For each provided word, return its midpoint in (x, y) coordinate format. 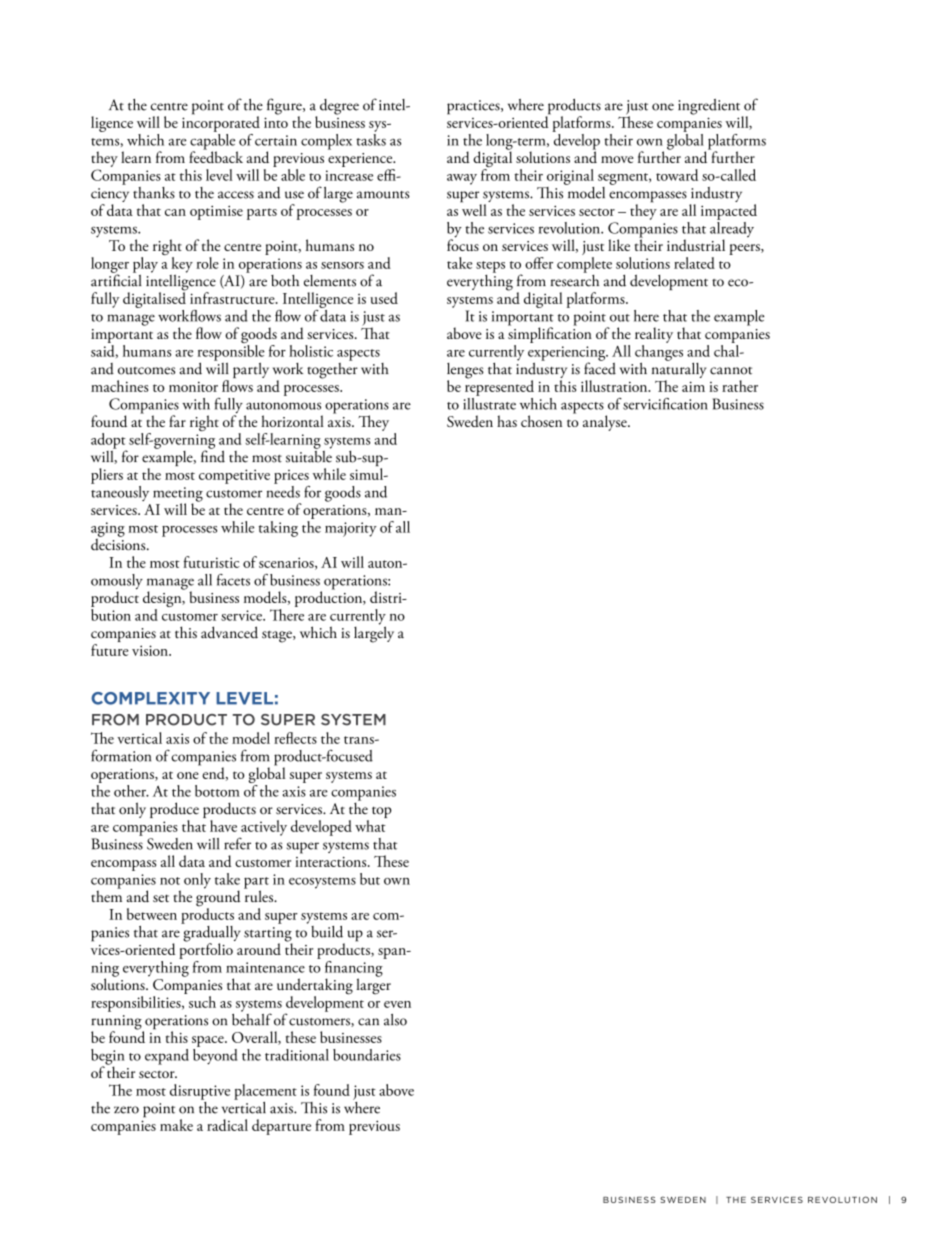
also (395, 1020)
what (370, 826)
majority (351, 529)
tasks (371, 138)
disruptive (200, 1092)
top (382, 812)
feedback (216, 156)
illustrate (489, 402)
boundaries (367, 1055)
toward (677, 175)
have (223, 826)
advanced (229, 632)
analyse (606, 423)
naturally (679, 369)
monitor (193, 387)
